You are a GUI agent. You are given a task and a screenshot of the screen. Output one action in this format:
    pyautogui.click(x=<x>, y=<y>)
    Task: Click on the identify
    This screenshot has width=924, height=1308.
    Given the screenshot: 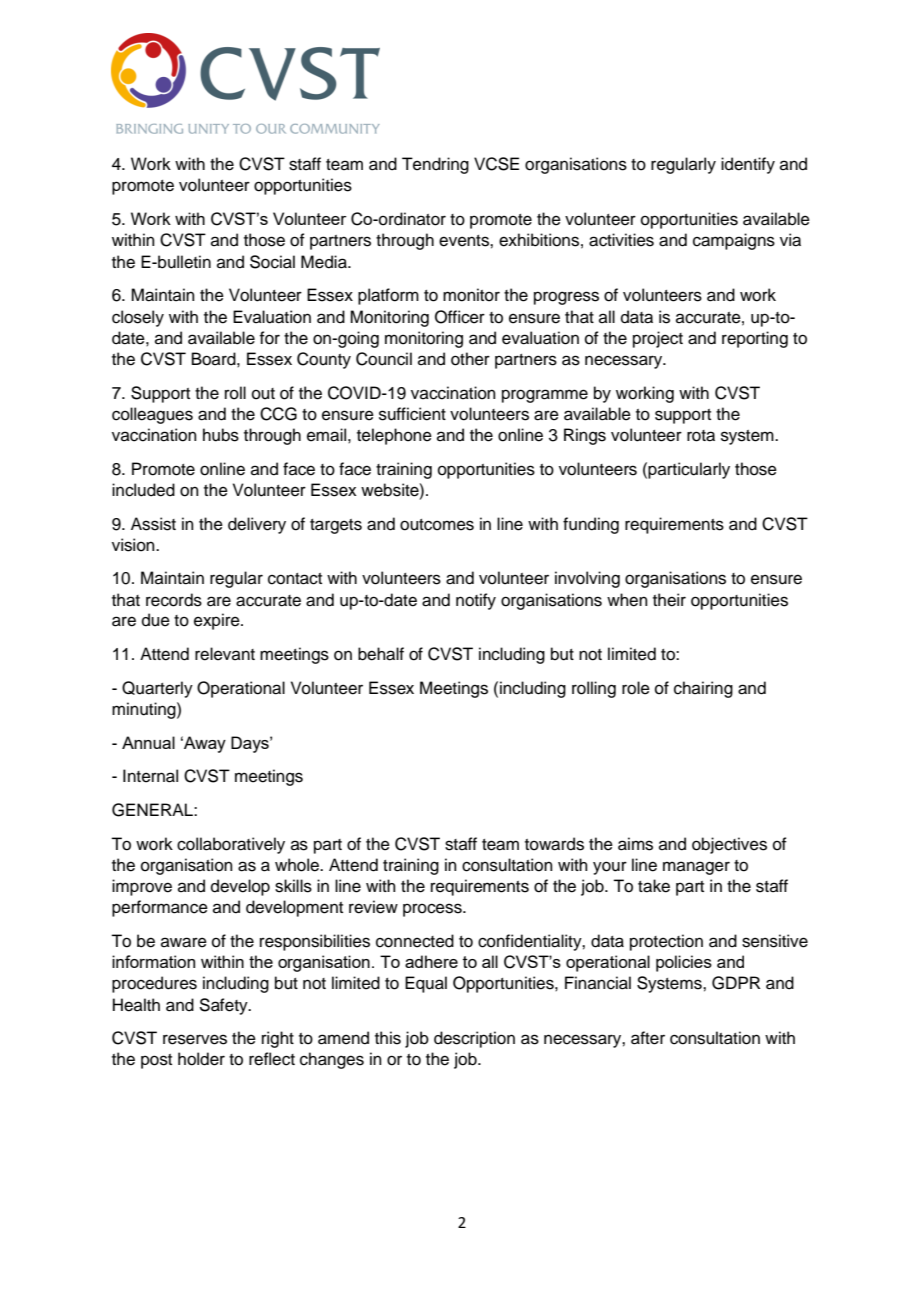 What is the action you would take?
    pyautogui.click(x=748, y=165)
